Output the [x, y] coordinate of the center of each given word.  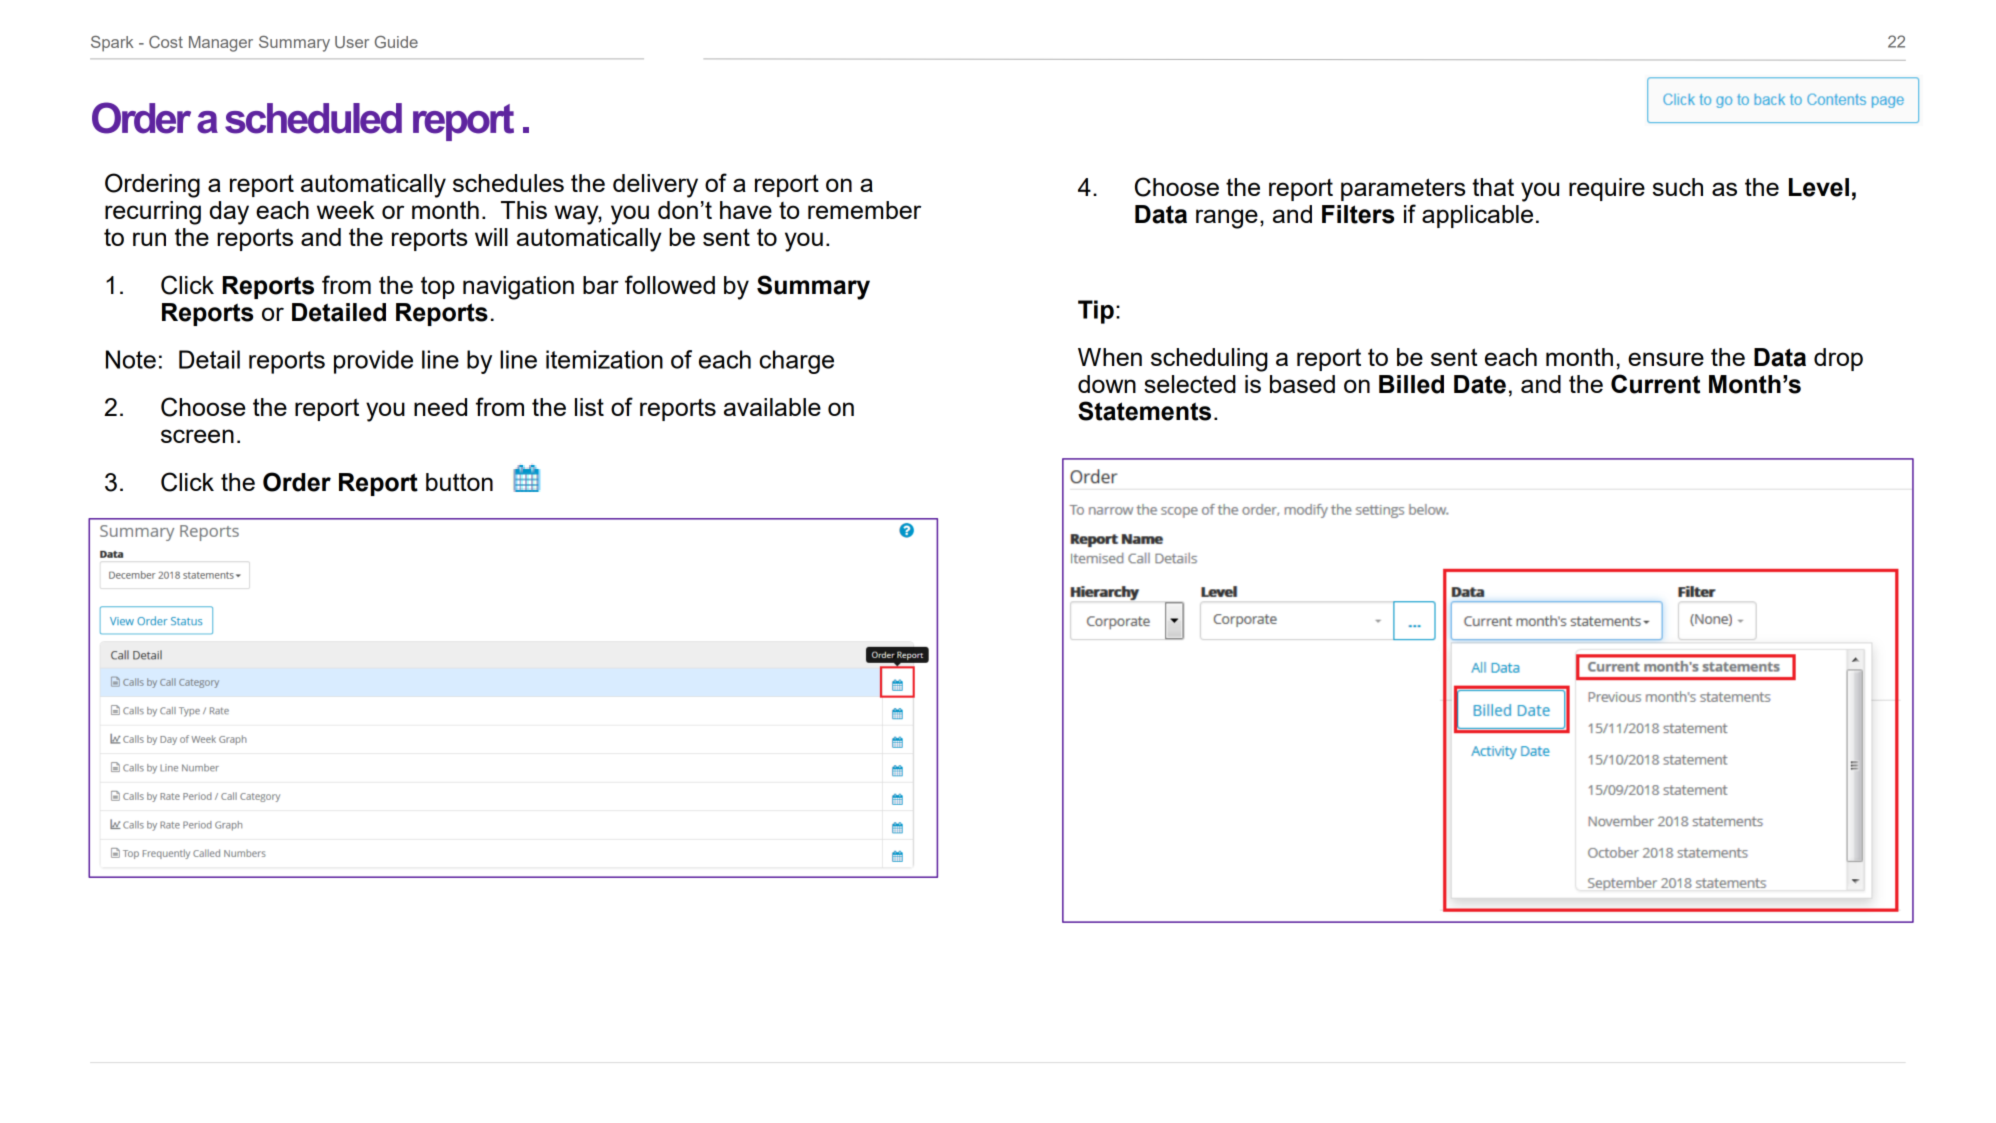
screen [197, 436]
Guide [396, 42]
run [149, 239]
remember [864, 210]
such [1678, 187]
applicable [1477, 216]
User [352, 42]
